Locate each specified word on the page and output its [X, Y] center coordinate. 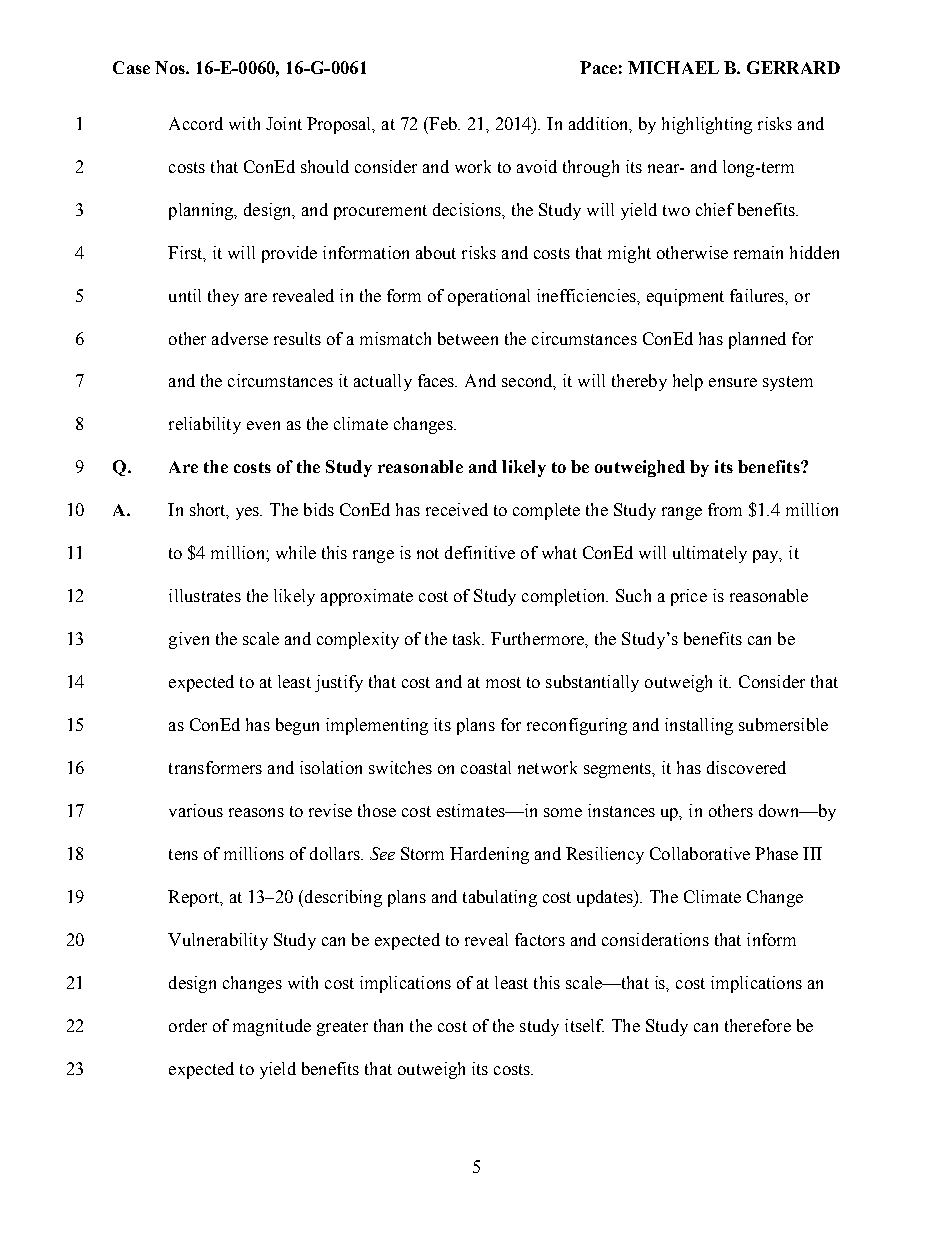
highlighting [707, 125]
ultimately [710, 554]
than [388, 1025]
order [188, 1025]
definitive [480, 552]
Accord [196, 123]
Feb [443, 123]
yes [249, 513]
